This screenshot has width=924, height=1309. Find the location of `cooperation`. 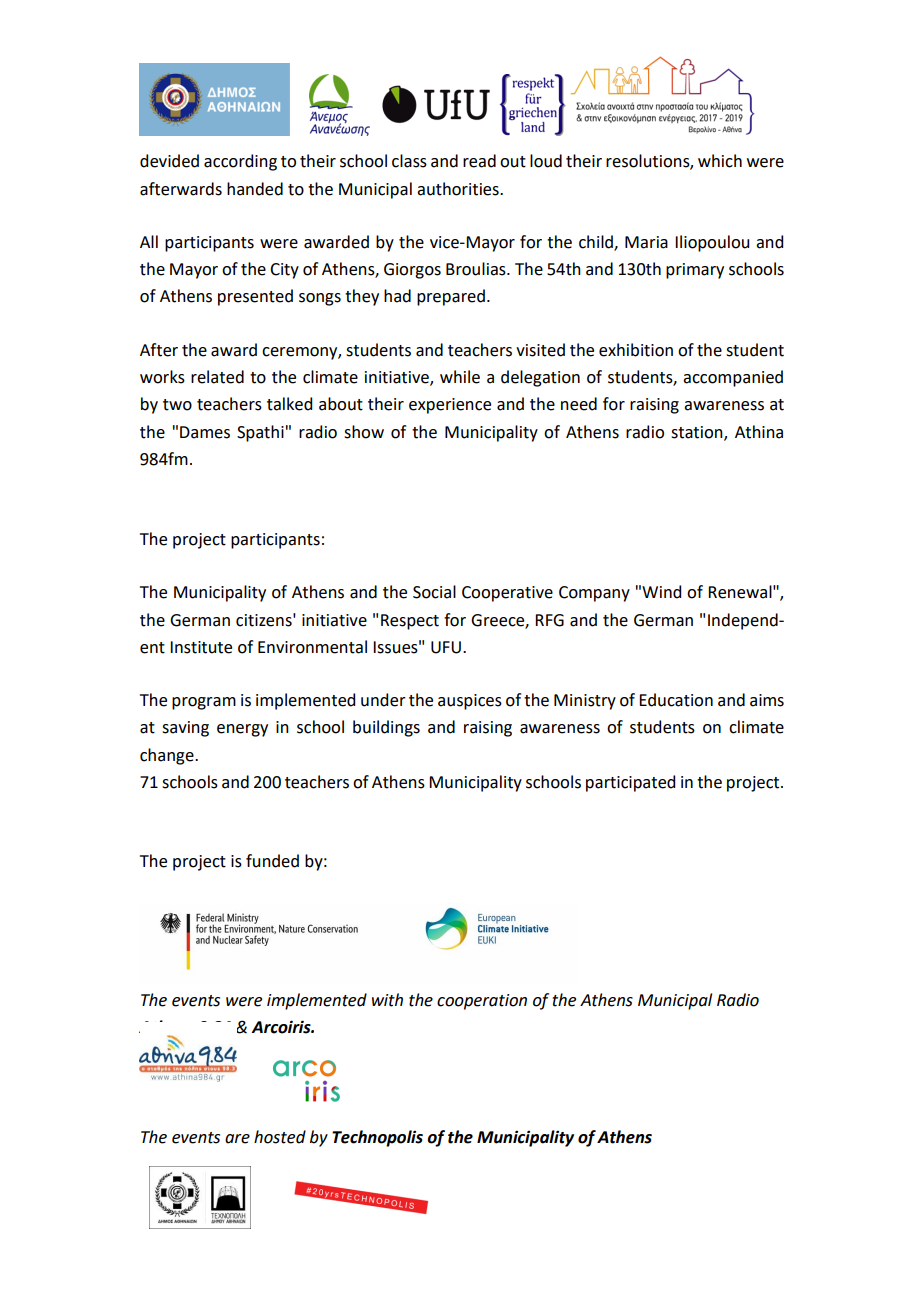

cooperation is located at coordinates (482, 1002).
